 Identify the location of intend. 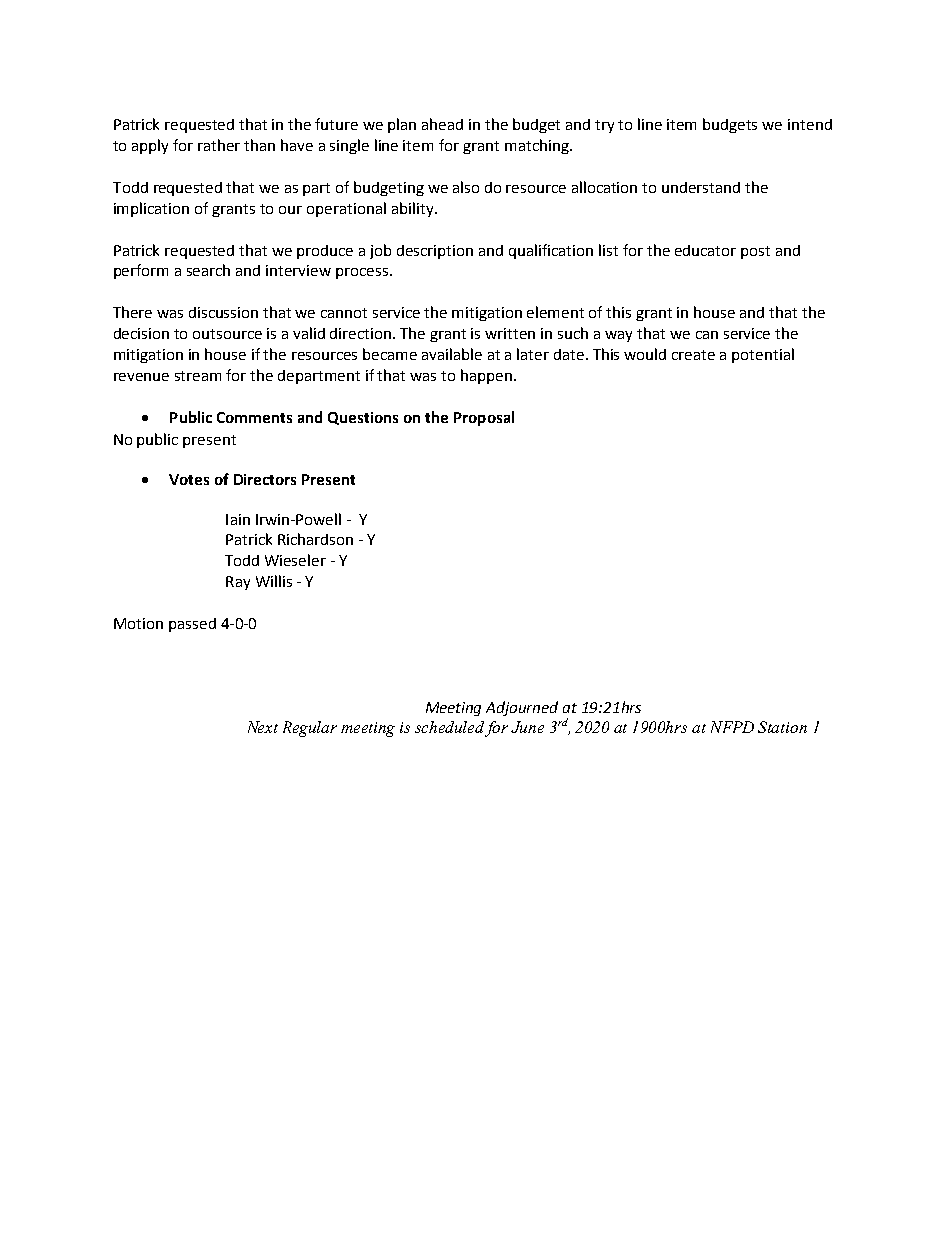
(810, 124).
